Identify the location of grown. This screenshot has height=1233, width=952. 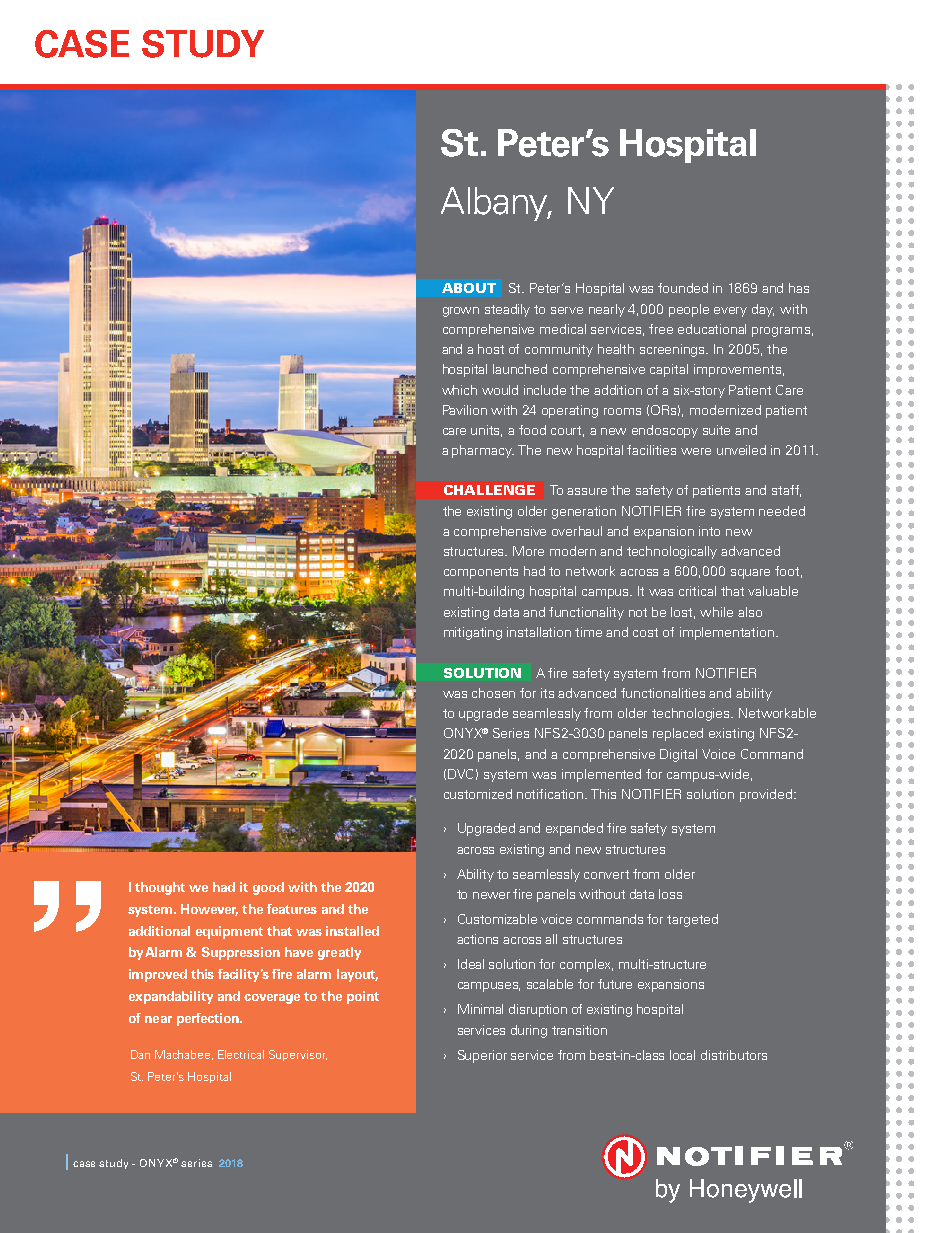
(461, 312).
